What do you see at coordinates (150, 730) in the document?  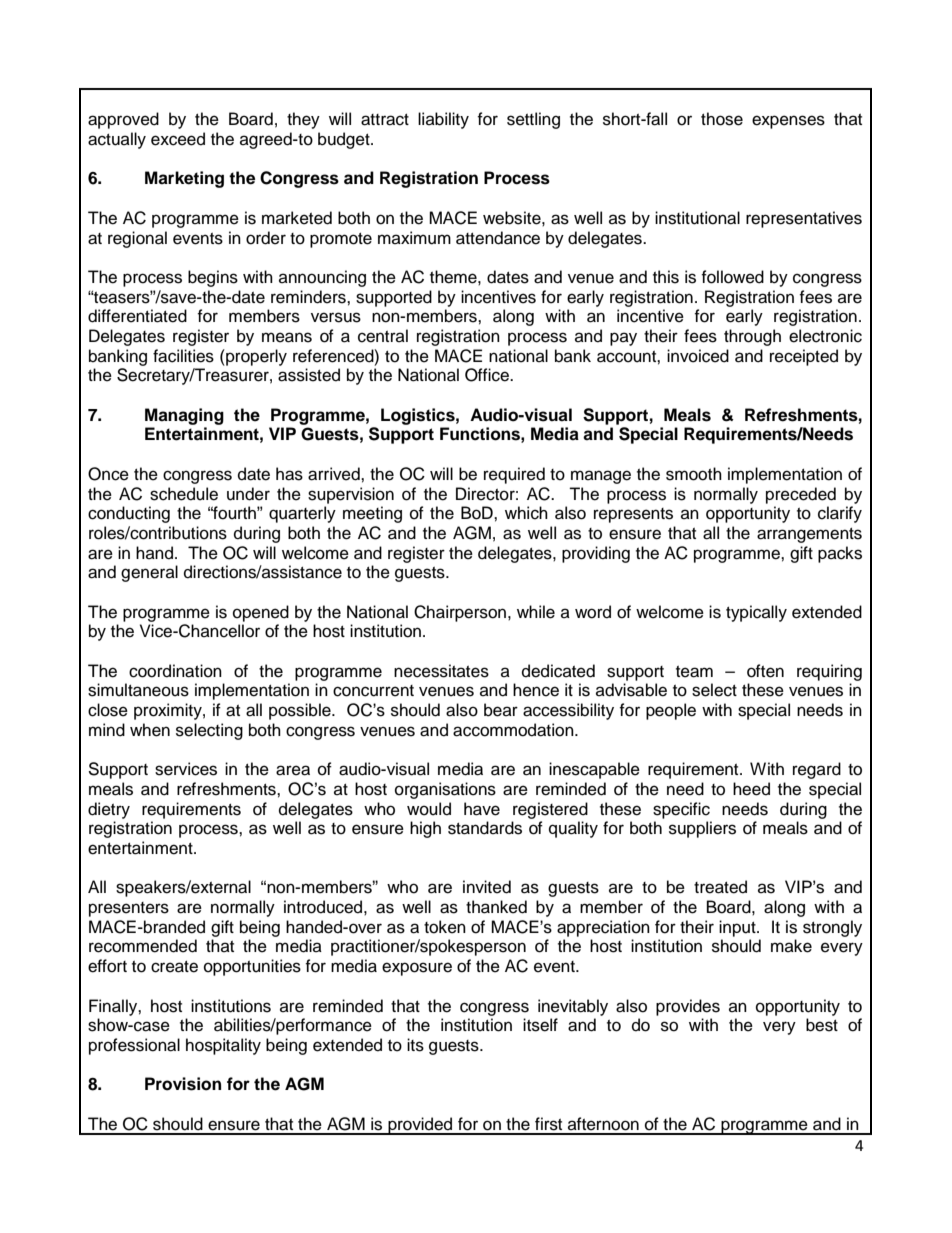 I see `when` at bounding box center [150, 730].
